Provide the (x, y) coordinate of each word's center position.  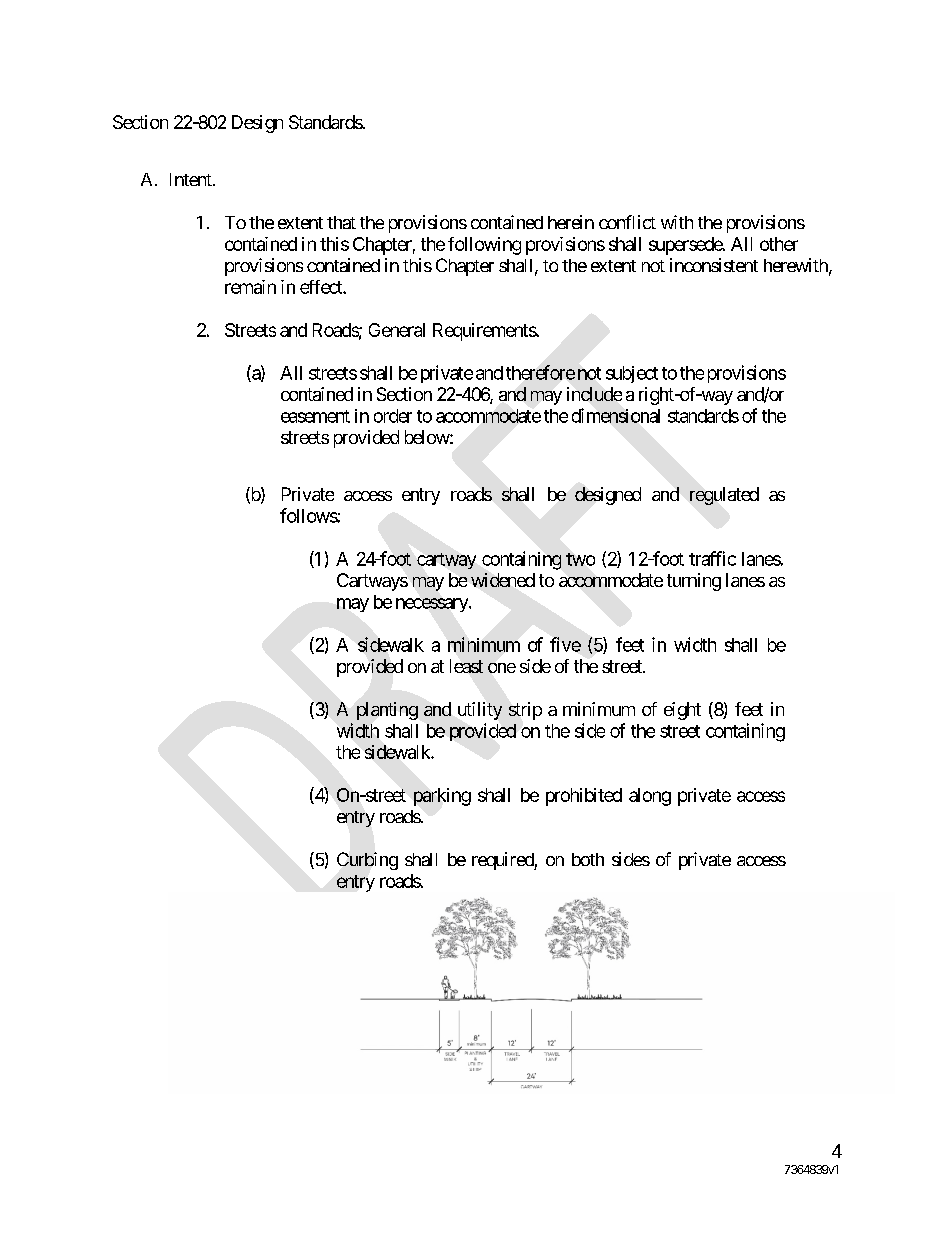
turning (694, 582)
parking (442, 797)
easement (315, 416)
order (393, 416)
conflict (627, 222)
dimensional (616, 415)
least (466, 666)
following (484, 246)
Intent (192, 179)
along (650, 797)
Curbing (367, 861)
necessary (433, 605)
